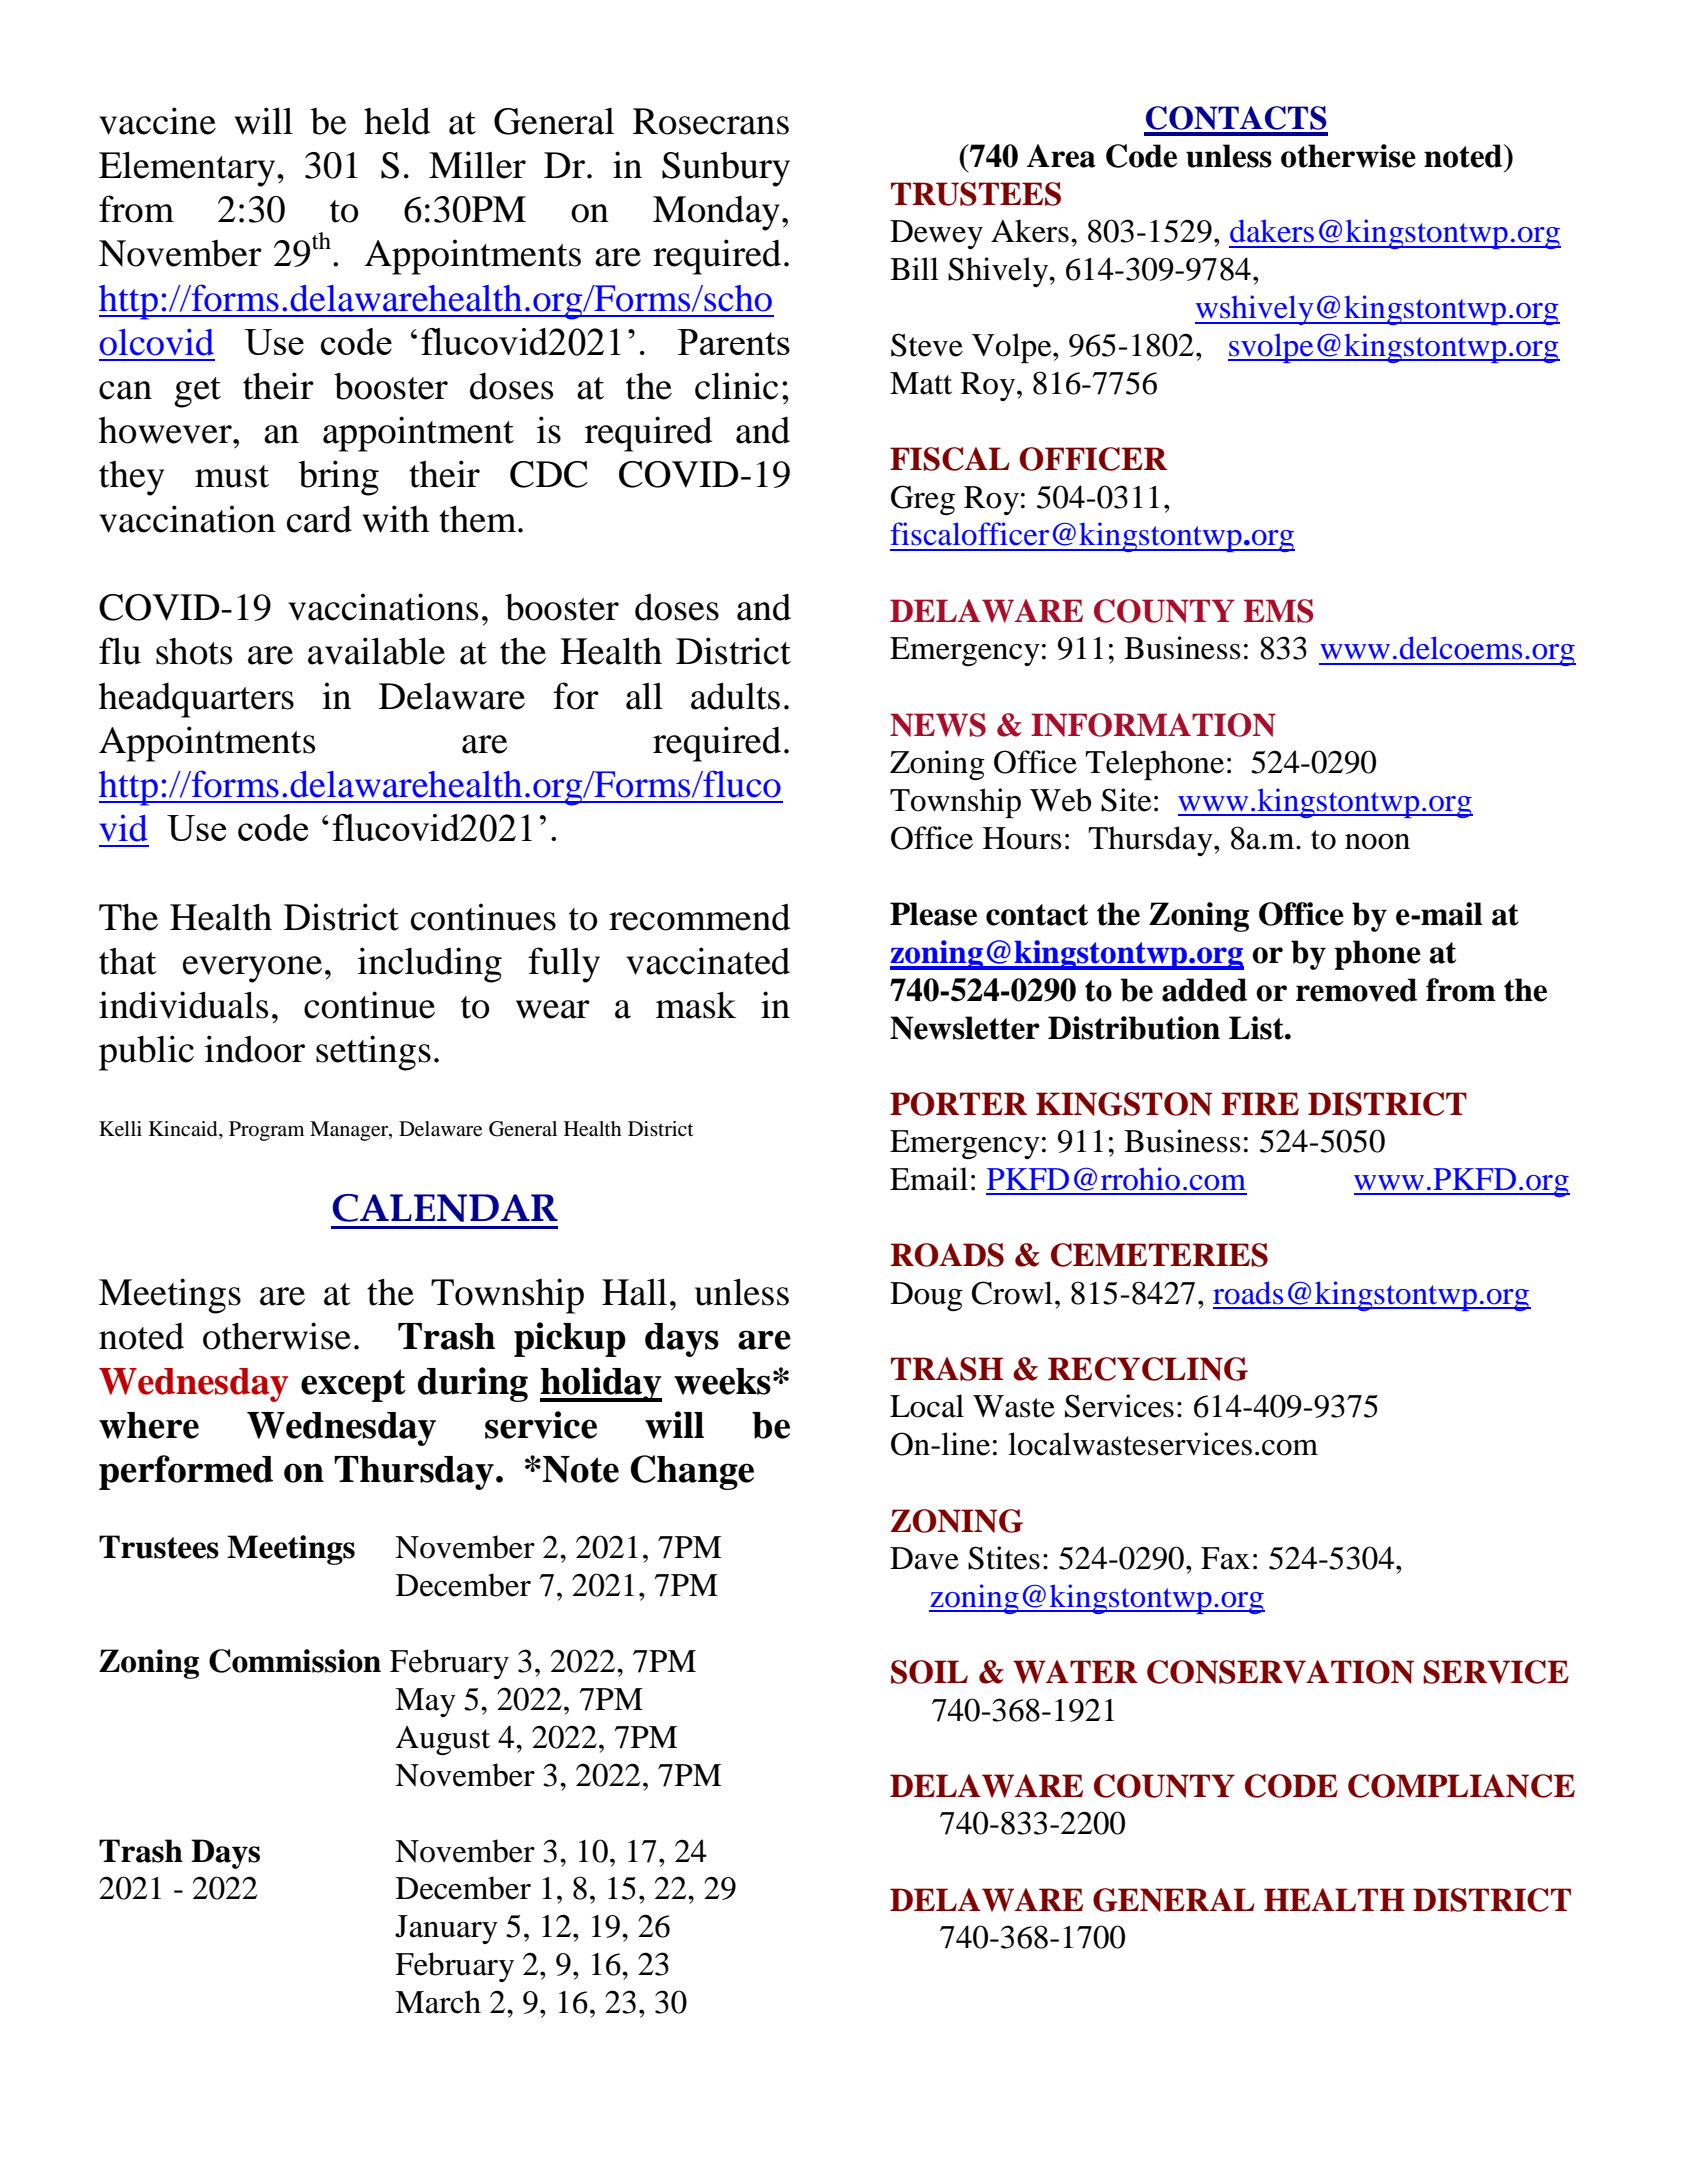 The height and width of the image is (2175, 1681). I want to click on mask, so click(696, 1005).
